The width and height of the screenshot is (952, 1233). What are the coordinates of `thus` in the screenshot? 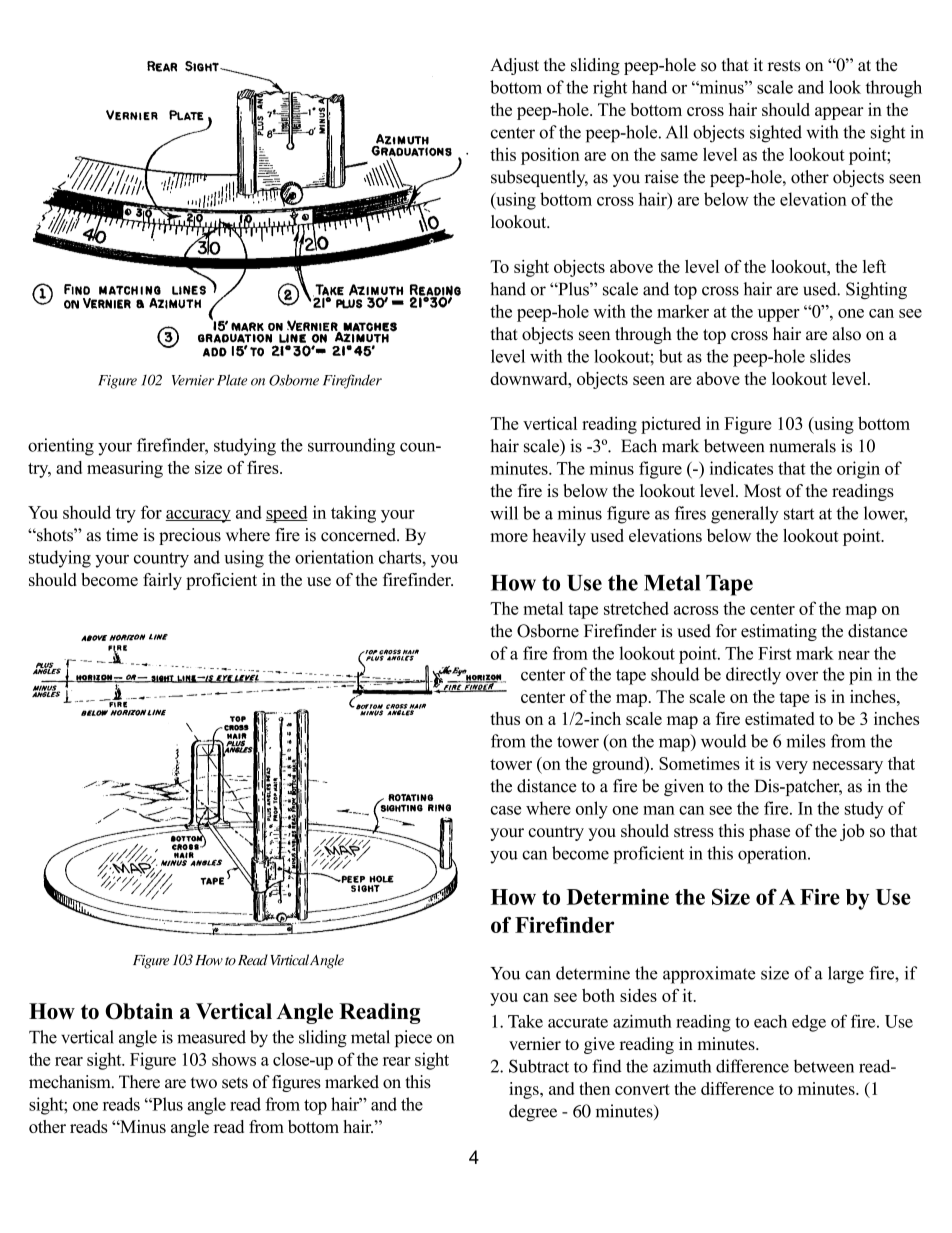 It's located at (505, 718).
